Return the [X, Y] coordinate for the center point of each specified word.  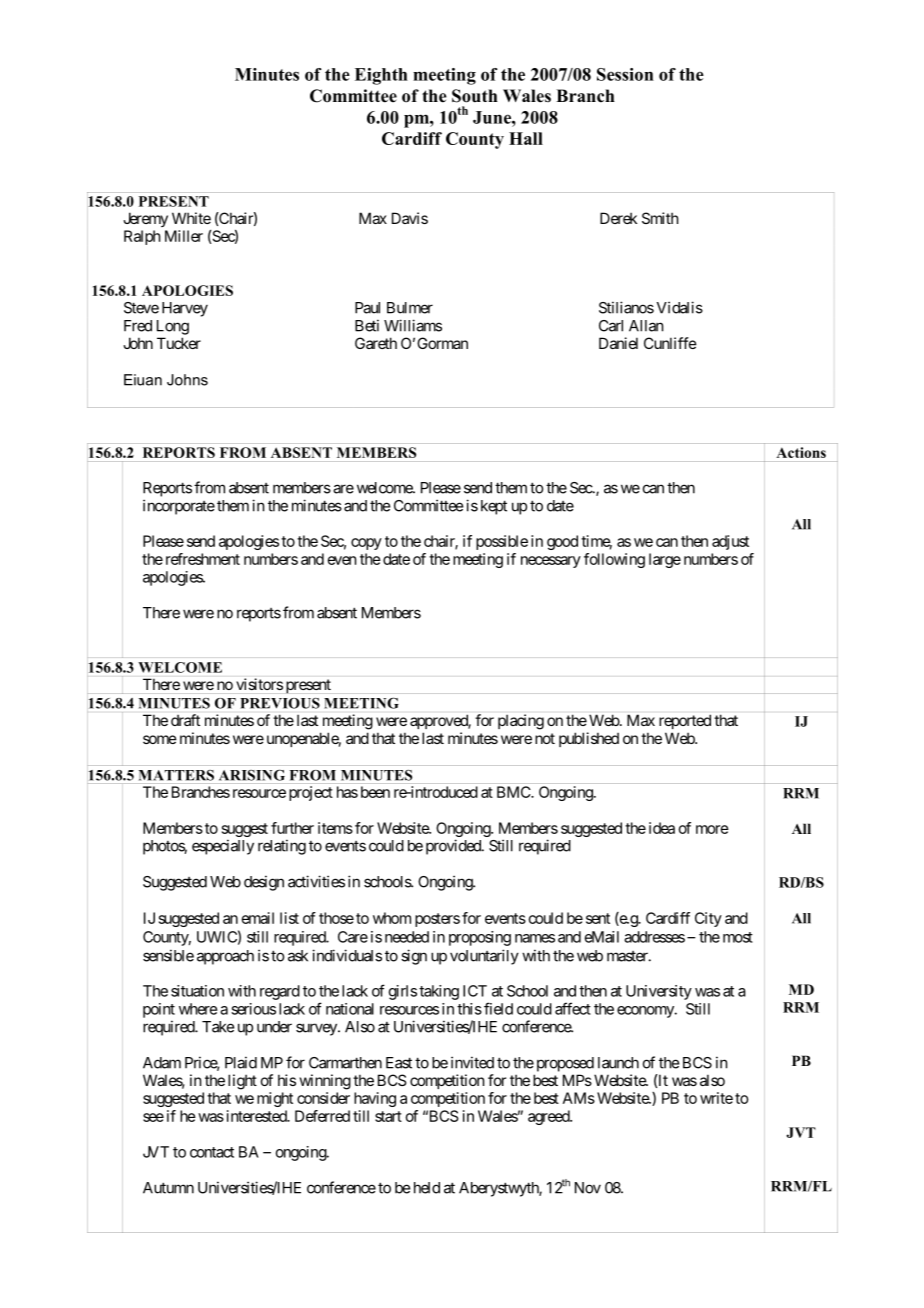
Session [625, 74]
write [716, 1098]
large [665, 560]
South [475, 96]
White [191, 218]
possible [502, 542]
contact [212, 1152]
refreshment [203, 559]
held [427, 1188]
